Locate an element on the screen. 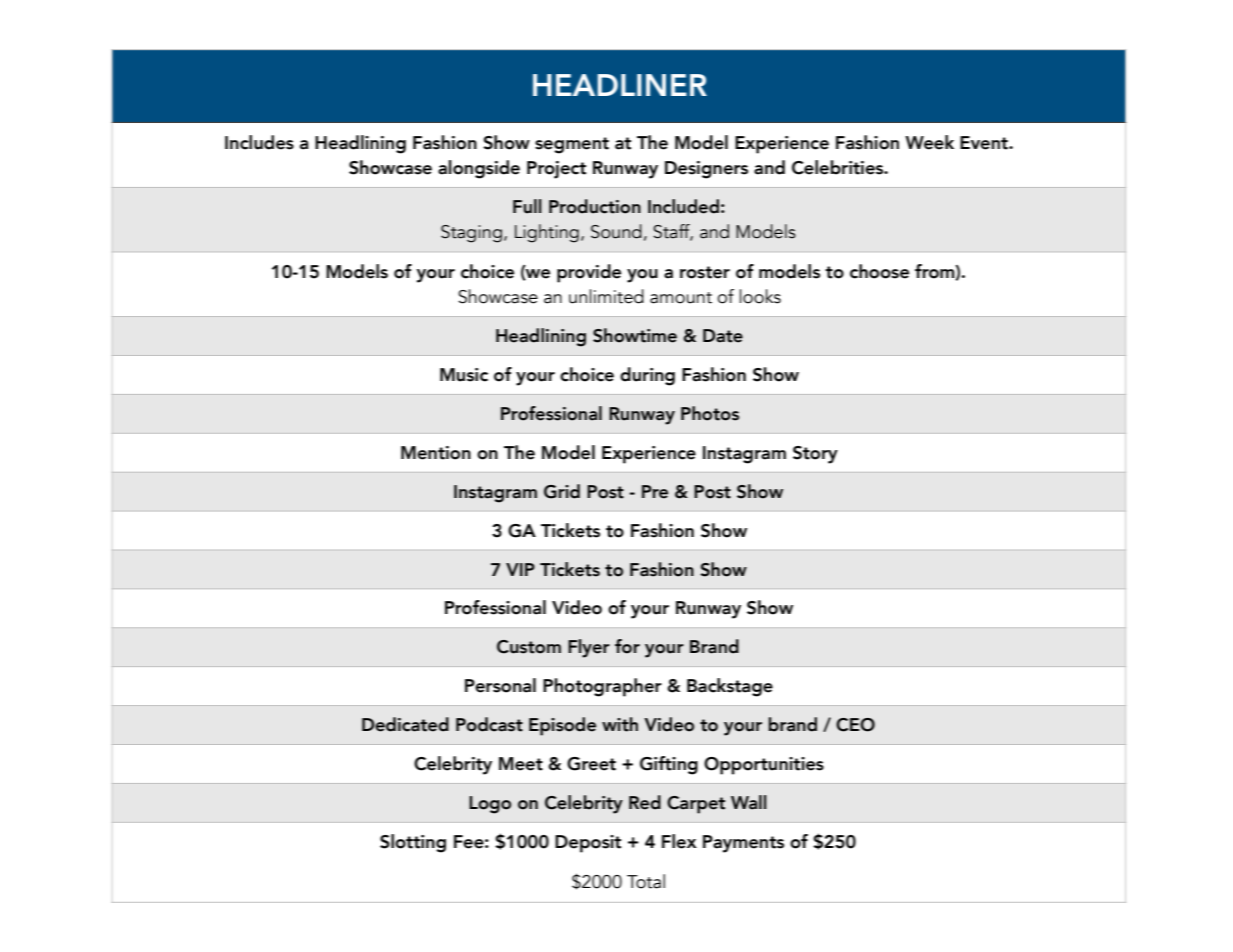 The image size is (1233, 952). Mention is located at coordinates (436, 453).
